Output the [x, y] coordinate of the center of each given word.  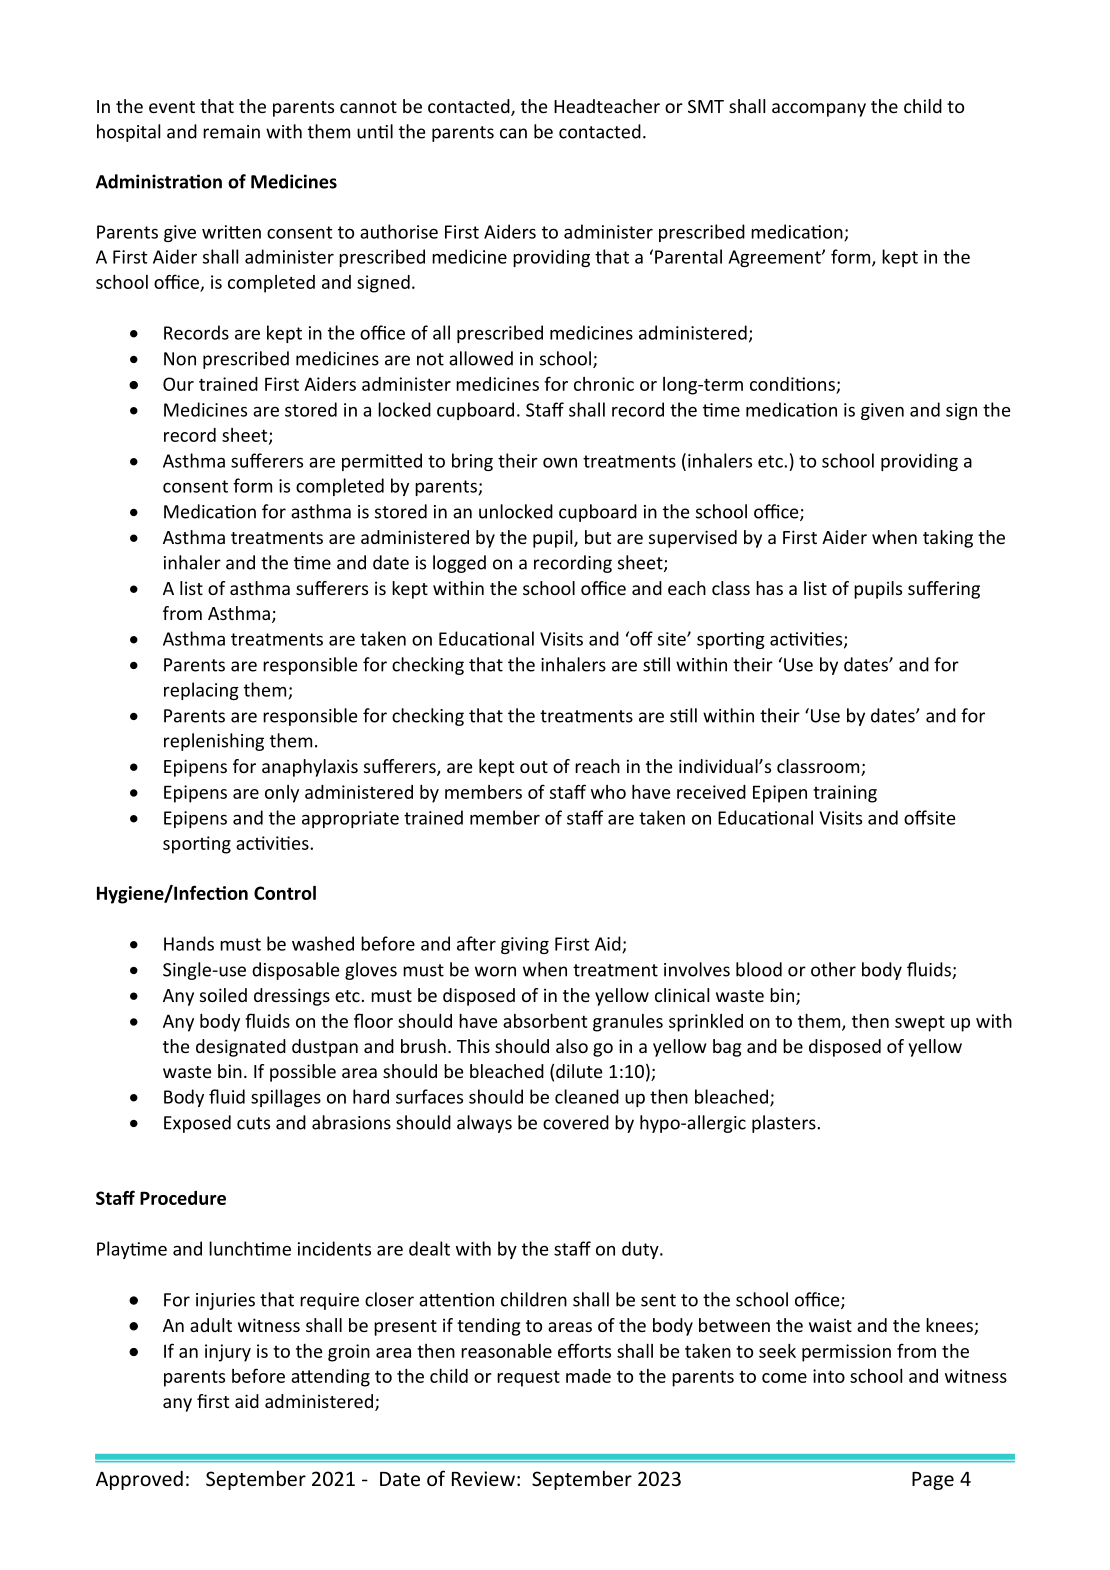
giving [525, 945]
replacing [201, 691]
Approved [139, 1480]
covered [576, 1122]
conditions [793, 385]
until [375, 131]
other [833, 969]
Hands [189, 943]
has [769, 588]
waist [830, 1325]
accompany [819, 110]
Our [178, 384]
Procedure [183, 1198]
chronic [604, 384]
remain [231, 132]
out [534, 767]
